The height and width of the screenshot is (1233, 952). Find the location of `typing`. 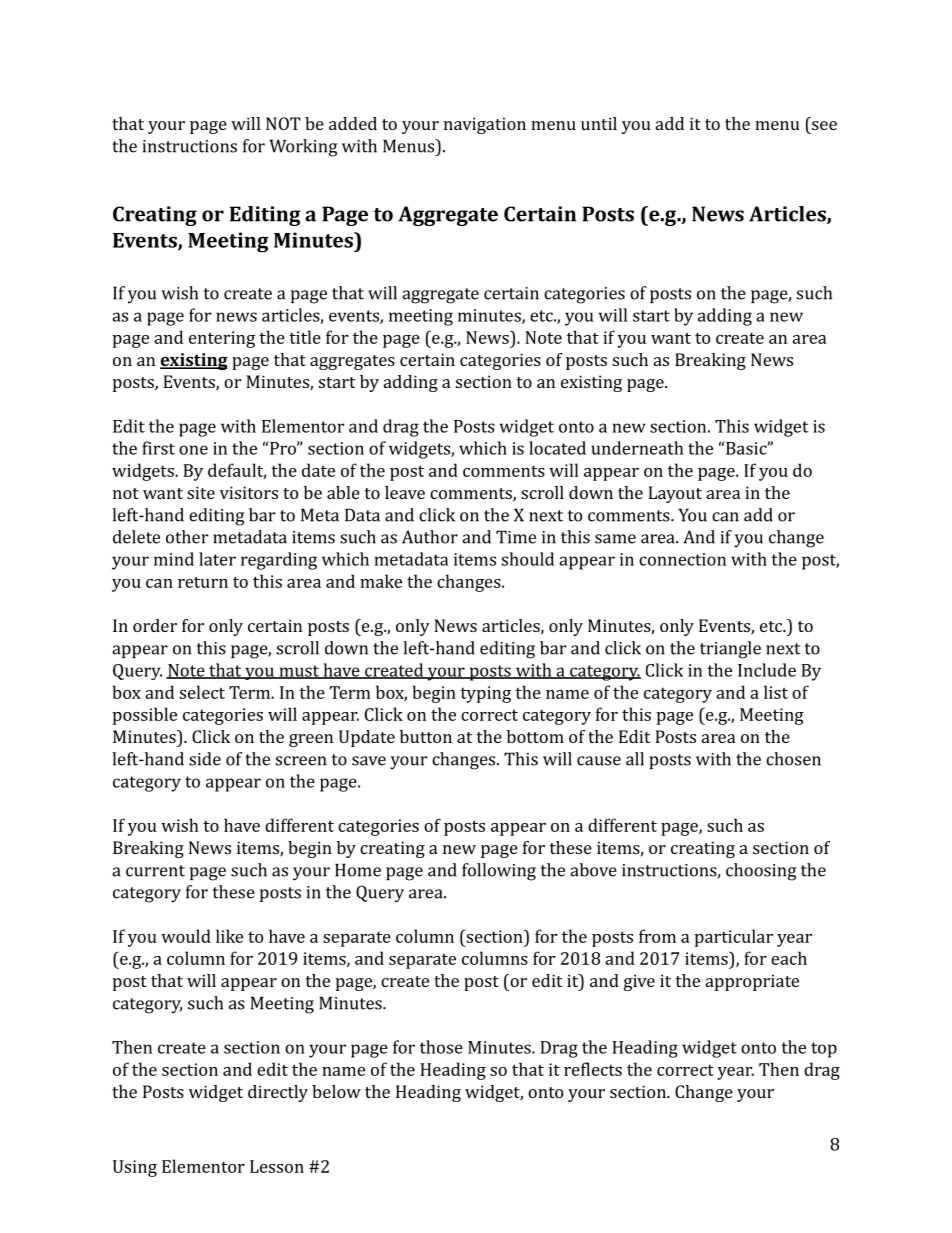

typing is located at coordinates (485, 694).
